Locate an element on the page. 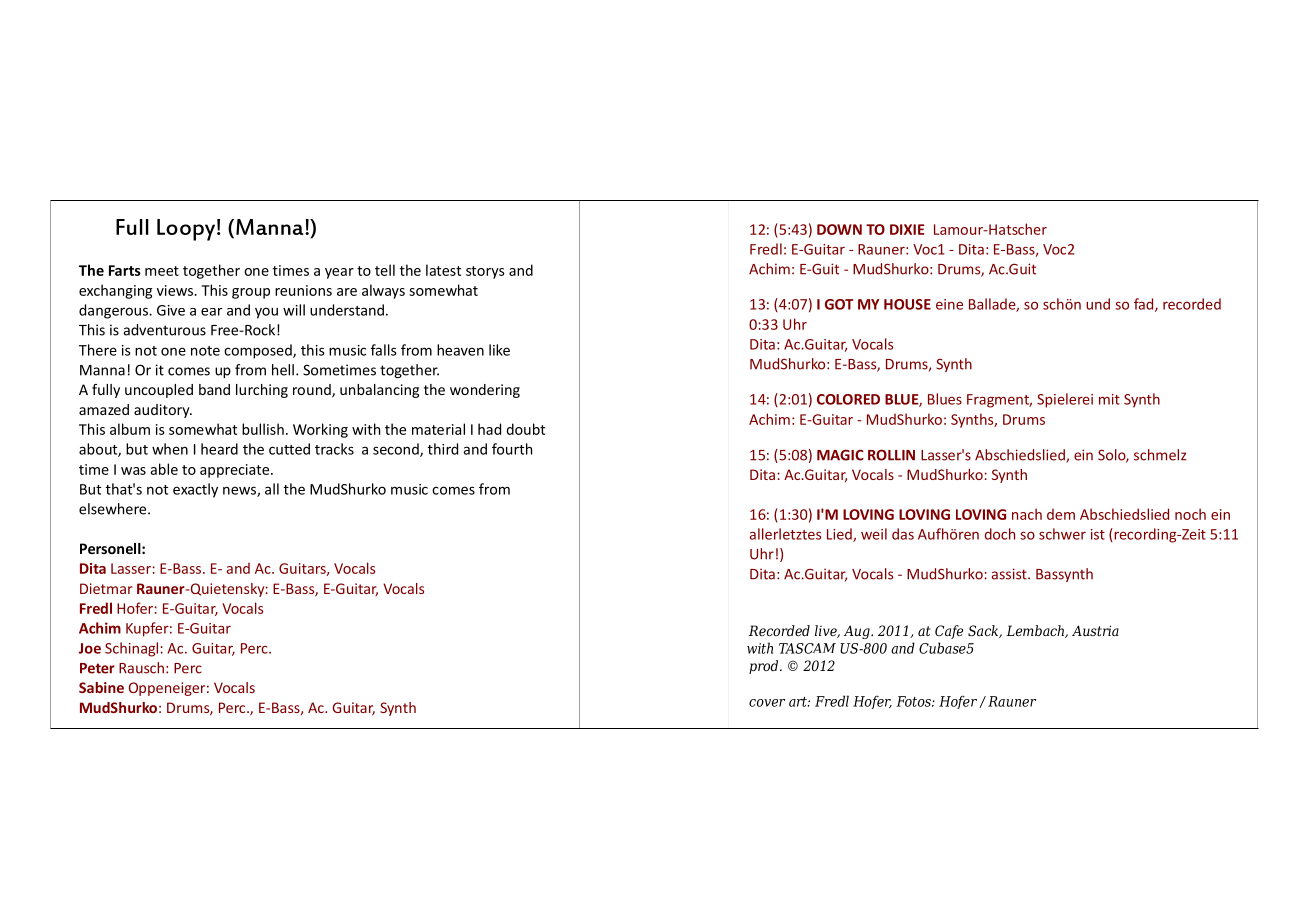 The height and width of the page is (924, 1308). appreciate is located at coordinates (236, 471).
